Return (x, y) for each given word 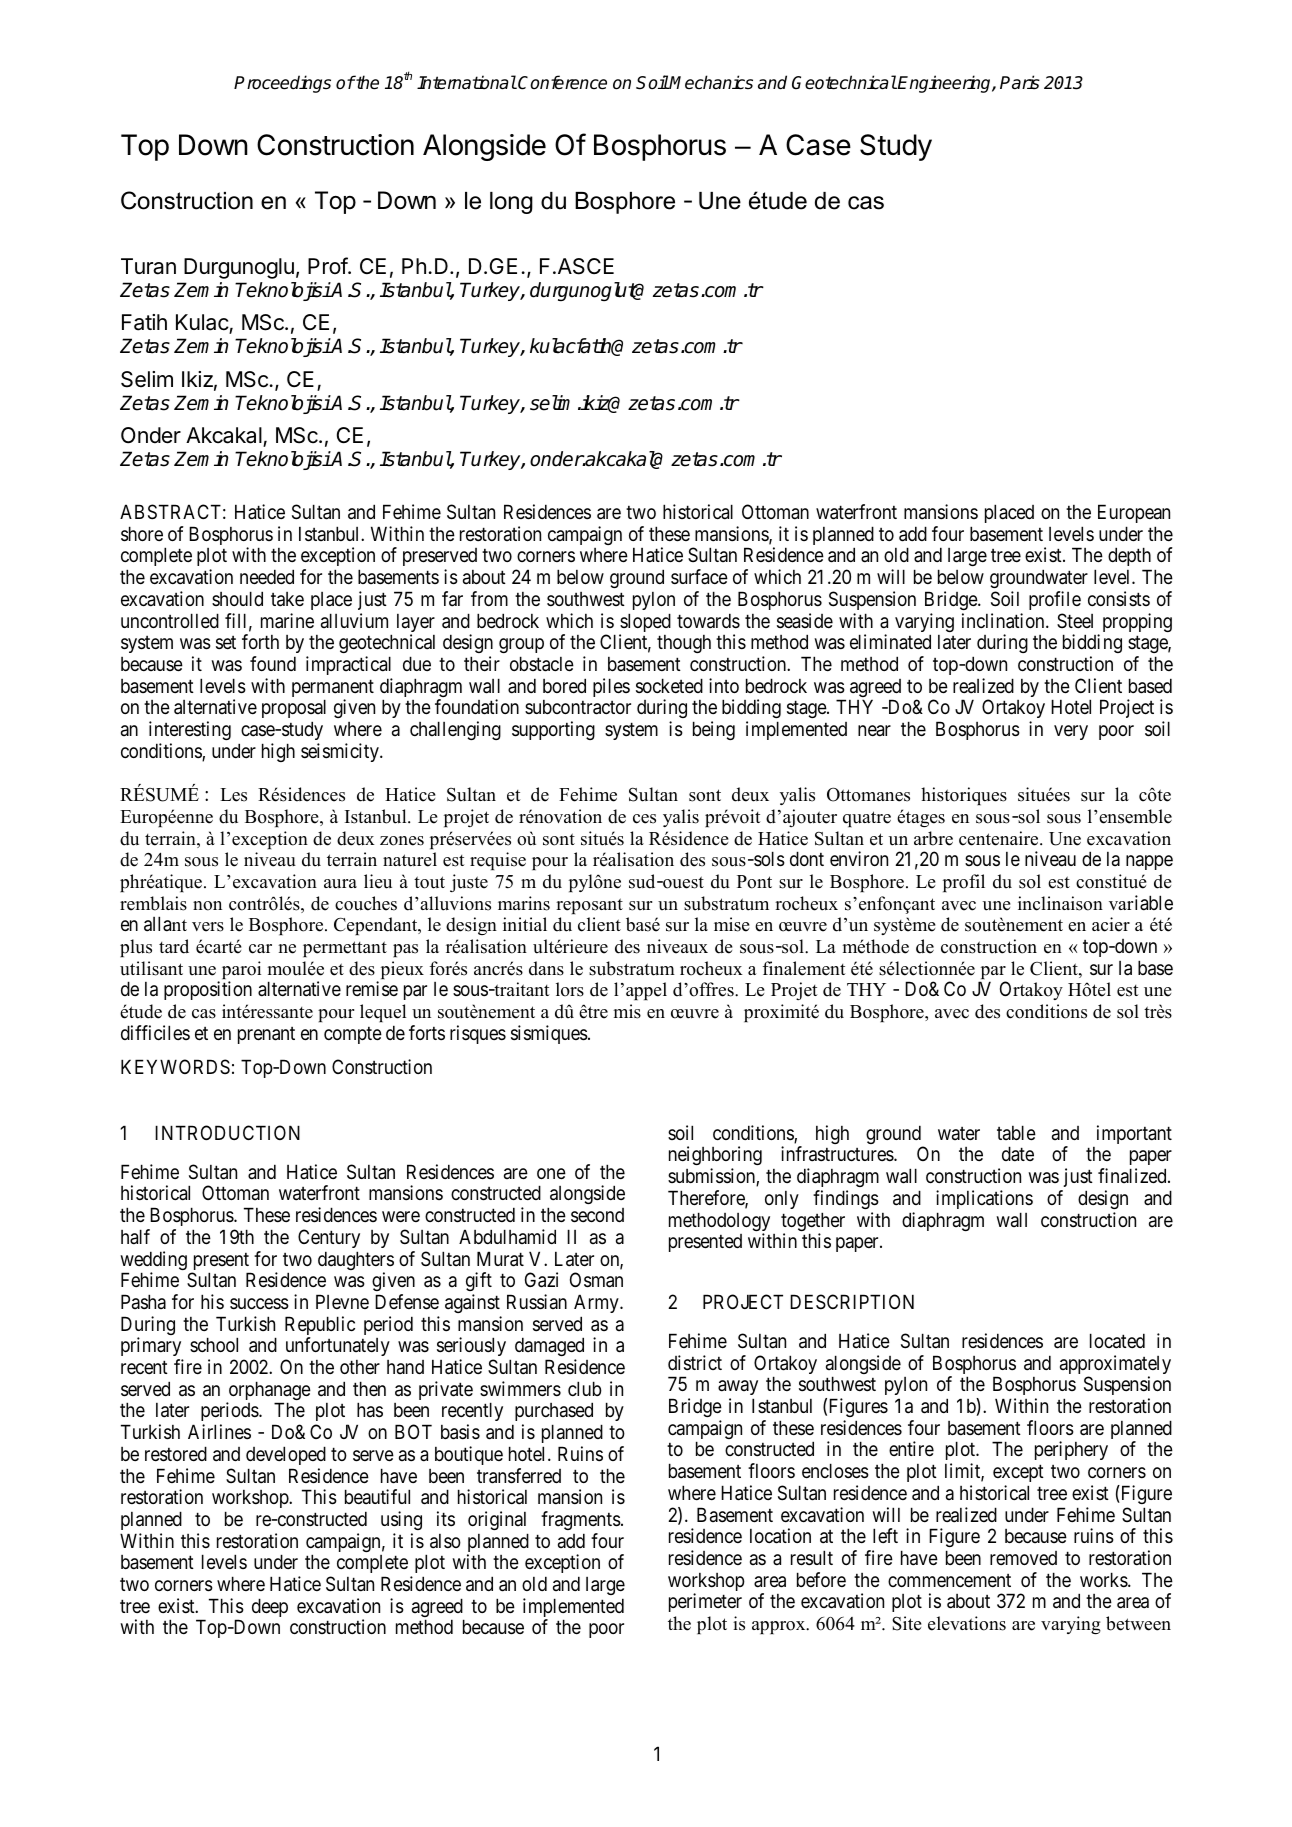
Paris (1020, 82)
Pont (754, 882)
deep (270, 1607)
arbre (933, 838)
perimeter (705, 1602)
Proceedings (282, 84)
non (207, 906)
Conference (562, 82)
